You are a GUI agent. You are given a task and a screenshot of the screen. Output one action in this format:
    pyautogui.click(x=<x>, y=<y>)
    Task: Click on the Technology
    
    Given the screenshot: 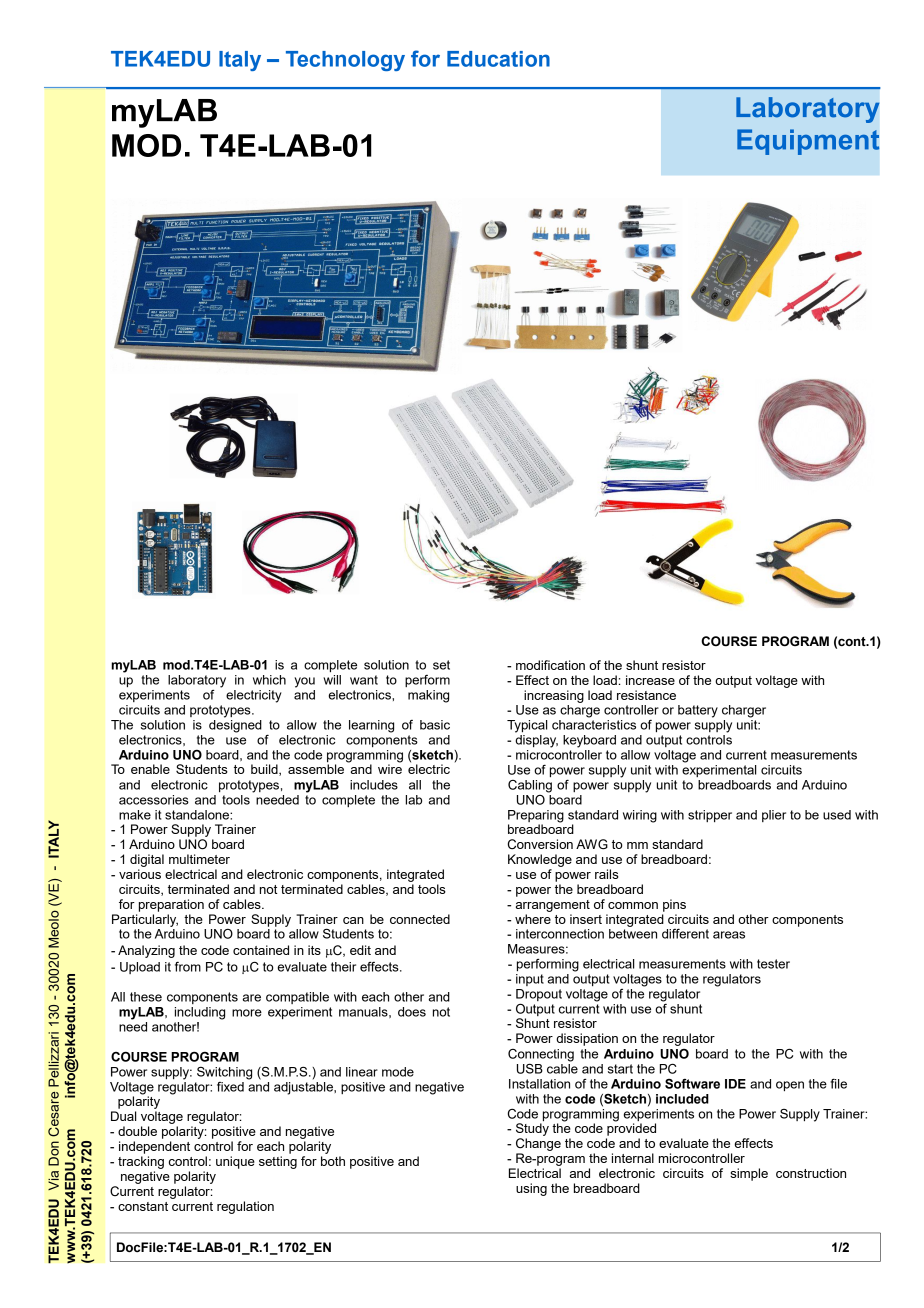 What is the action you would take?
    pyautogui.click(x=345, y=61)
